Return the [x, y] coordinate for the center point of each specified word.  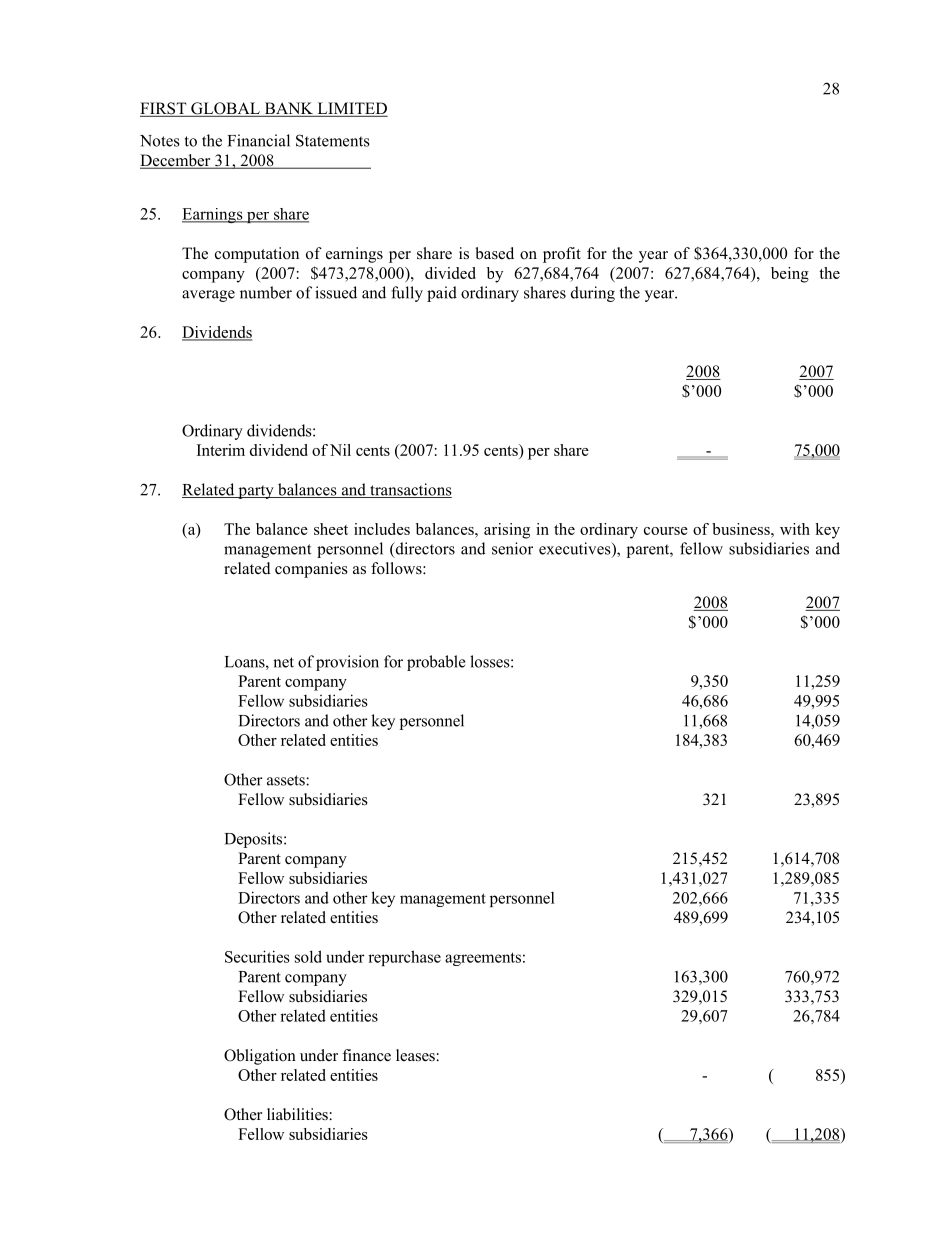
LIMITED [352, 108]
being [790, 275]
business [742, 529]
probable [436, 663]
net [283, 662]
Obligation [260, 1057]
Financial [259, 140]
